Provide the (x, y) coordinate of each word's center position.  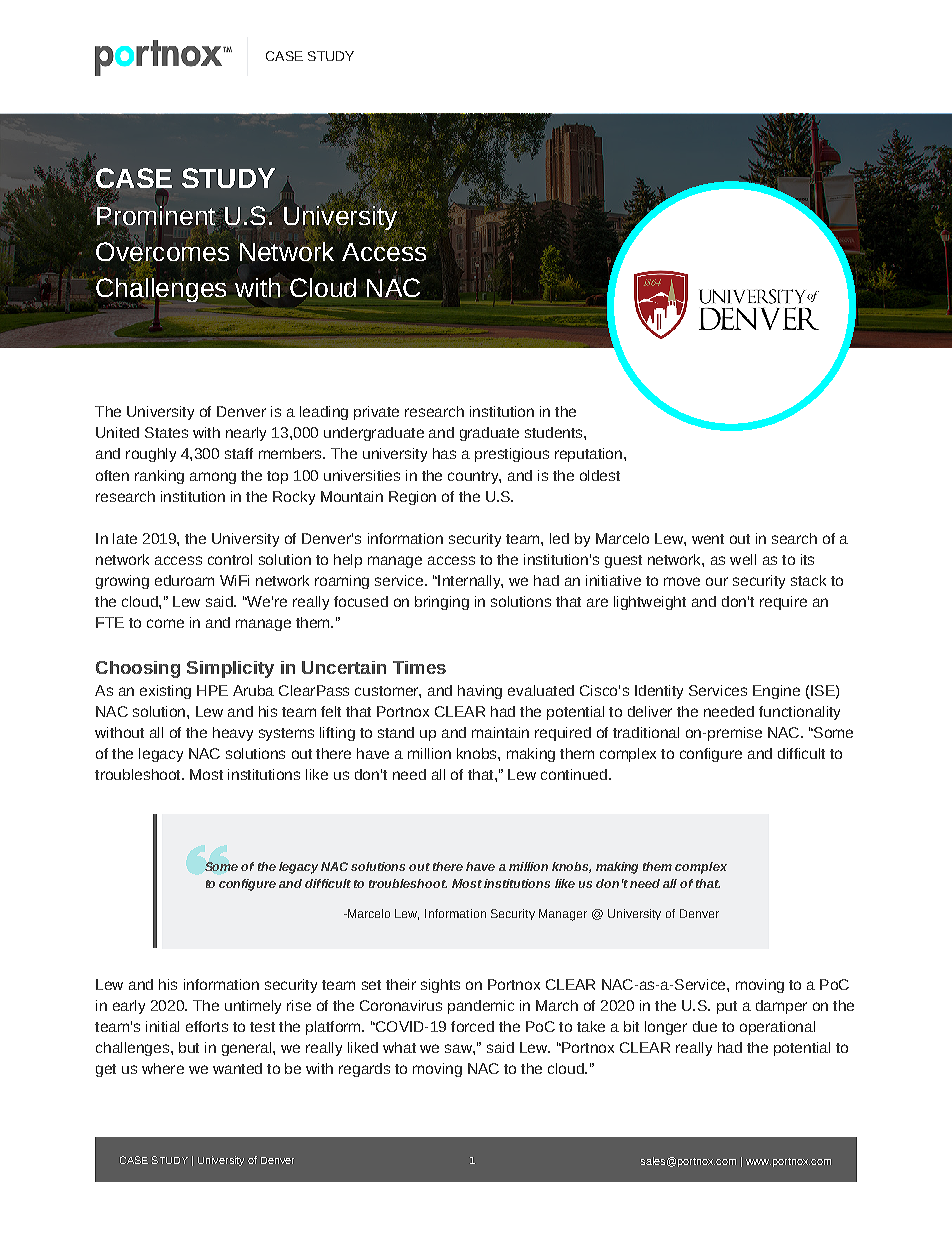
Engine (776, 692)
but (189, 1047)
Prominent (156, 215)
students (555, 432)
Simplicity (230, 669)
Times (419, 667)
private (376, 413)
